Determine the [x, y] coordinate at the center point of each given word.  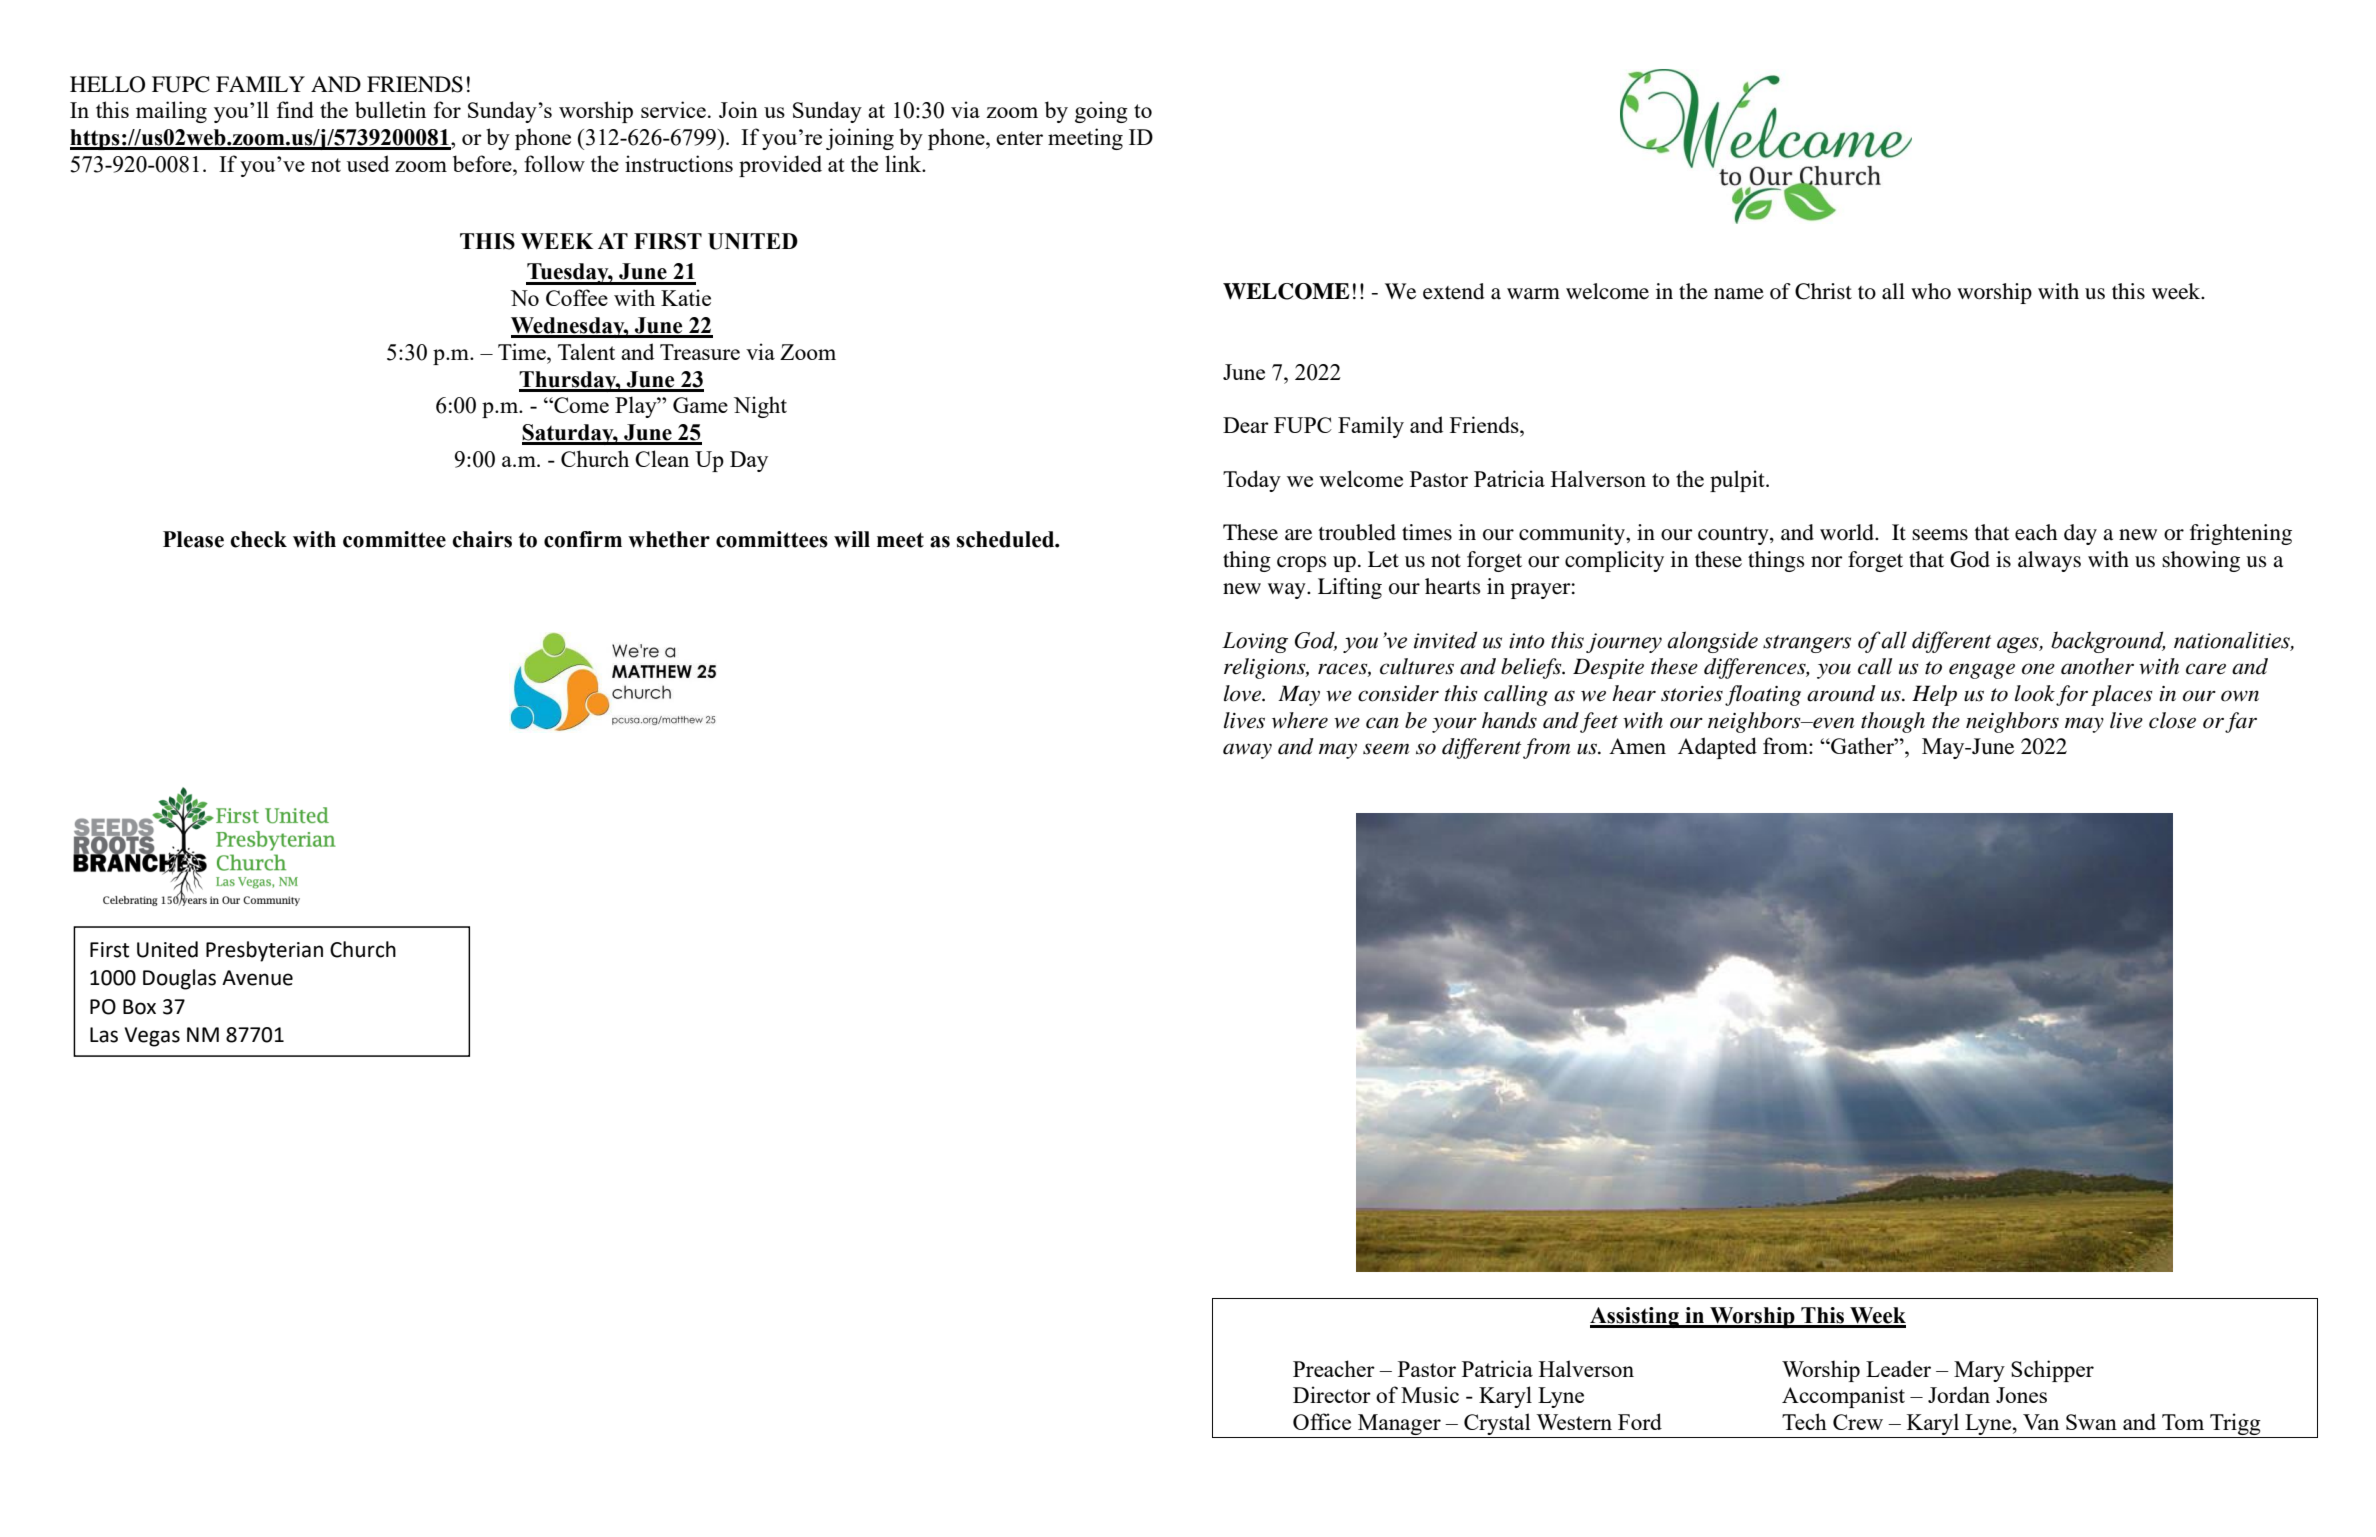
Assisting [1635, 1317]
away [1247, 751]
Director [1332, 1394]
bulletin [390, 109]
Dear [1246, 425]
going [1101, 112]
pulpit [1738, 481]
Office [1322, 1421]
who [1931, 291]
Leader [1898, 1368]
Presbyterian [264, 951]
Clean [662, 458]
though [1893, 722]
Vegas [152, 1037]
